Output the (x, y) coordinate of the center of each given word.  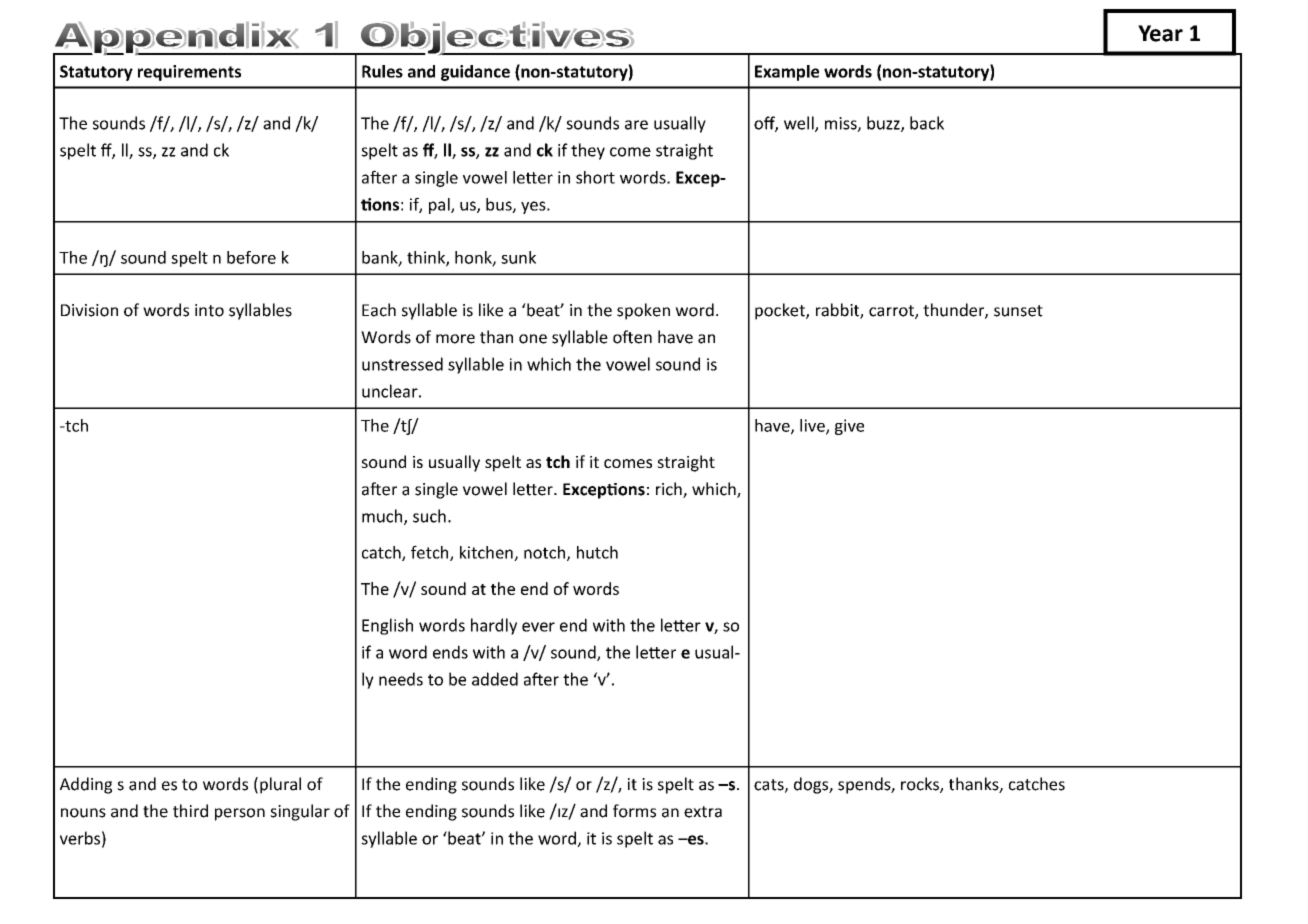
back (927, 123)
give (849, 427)
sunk (518, 257)
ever (538, 627)
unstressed (402, 364)
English (387, 626)
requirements (189, 73)
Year (1160, 33)
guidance (475, 73)
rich (670, 490)
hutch (597, 552)
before (251, 257)
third (190, 811)
